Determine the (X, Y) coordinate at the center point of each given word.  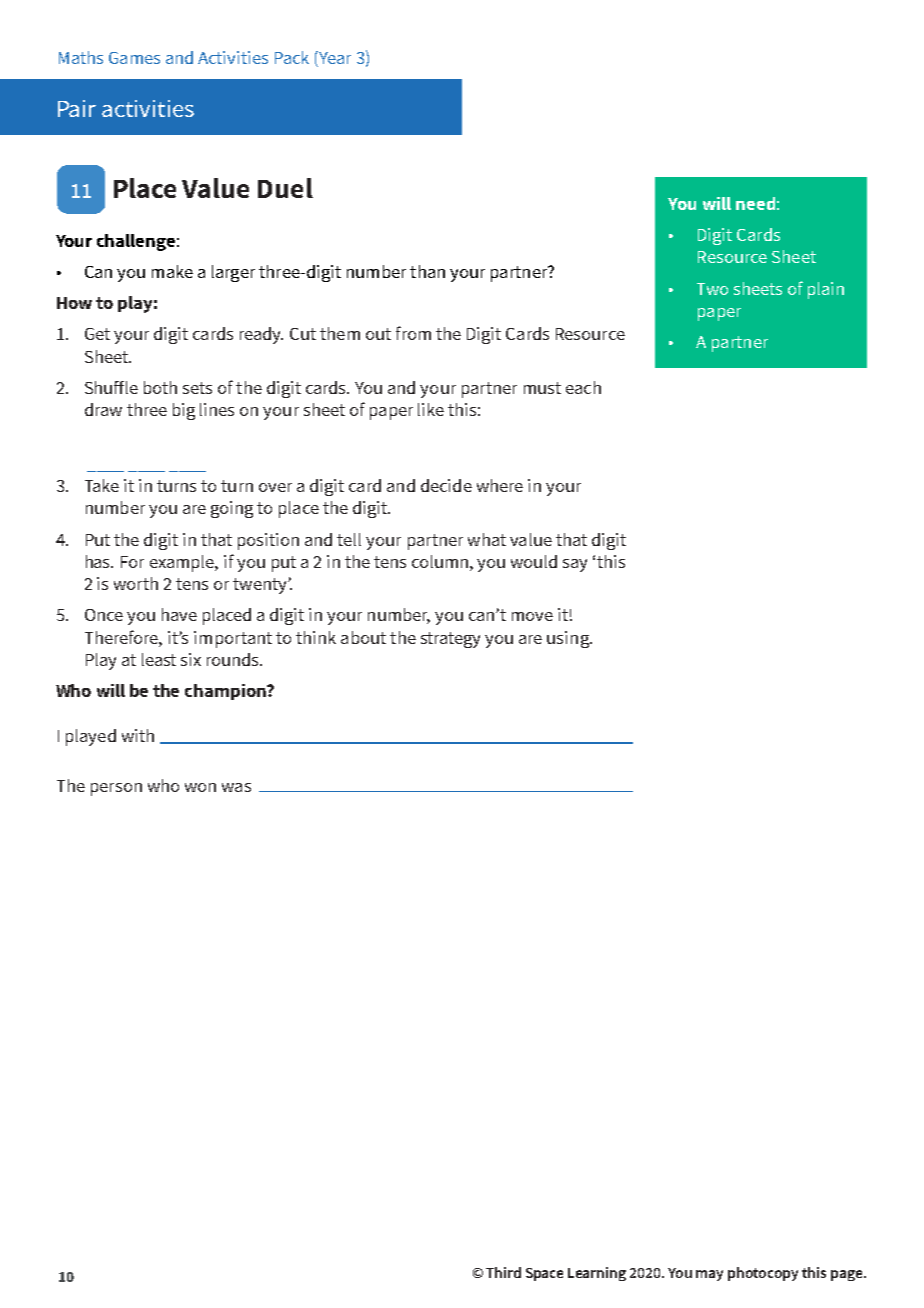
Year (334, 57)
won (200, 787)
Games (134, 58)
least (159, 659)
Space (544, 1274)
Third (503, 1272)
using (569, 639)
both (160, 387)
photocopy (763, 1274)
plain (826, 290)
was (236, 787)
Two (712, 289)
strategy (450, 640)
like (431, 409)
